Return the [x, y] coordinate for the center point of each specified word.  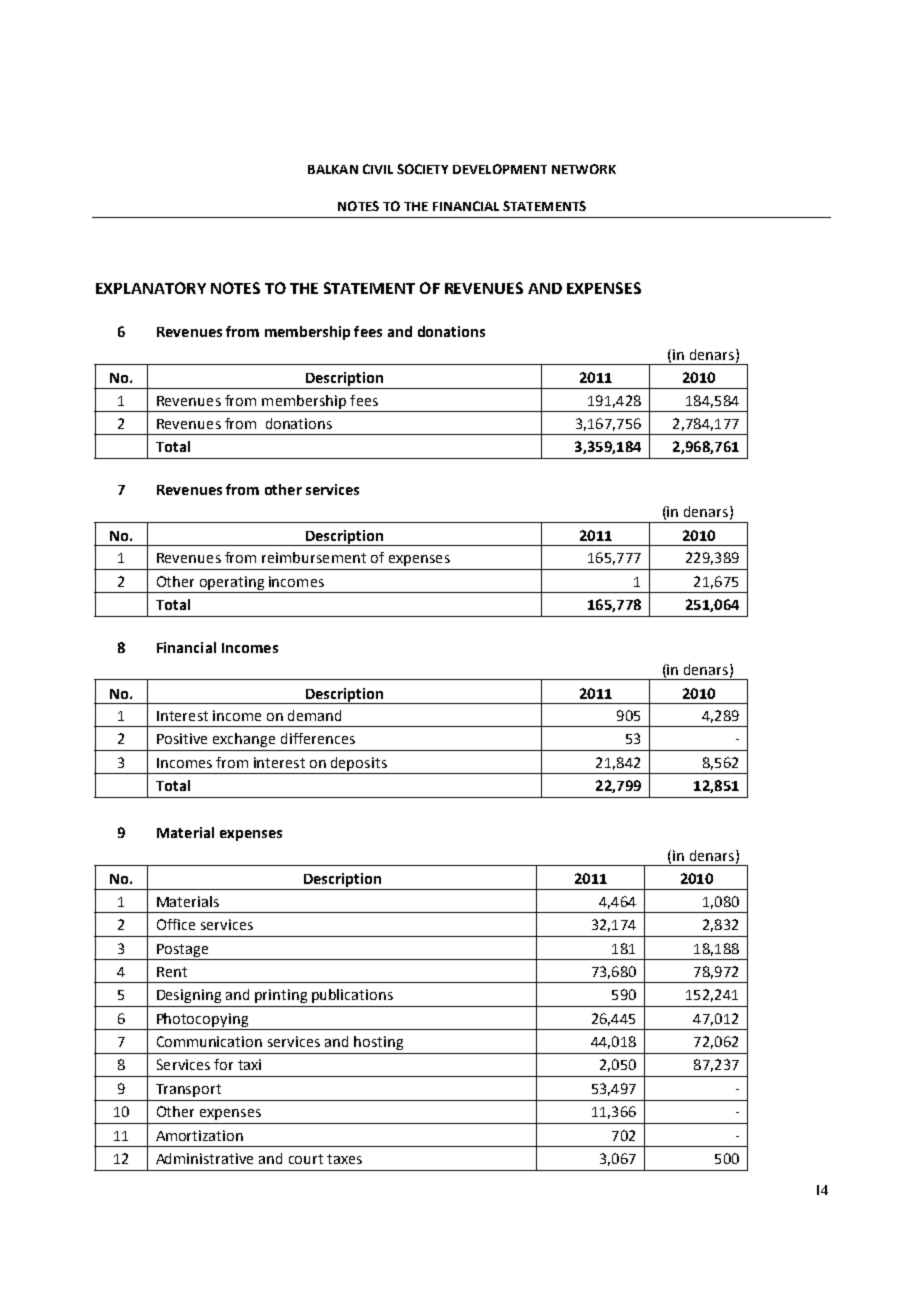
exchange [244, 740]
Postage [182, 950]
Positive [182, 738]
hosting [378, 1043]
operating [232, 583]
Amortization [199, 1135]
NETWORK [584, 169]
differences [318, 738]
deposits [359, 764]
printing [281, 996]
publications [352, 996]
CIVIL [378, 169]
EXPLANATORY [151, 288]
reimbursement [314, 557]
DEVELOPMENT [500, 169]
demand [314, 715]
